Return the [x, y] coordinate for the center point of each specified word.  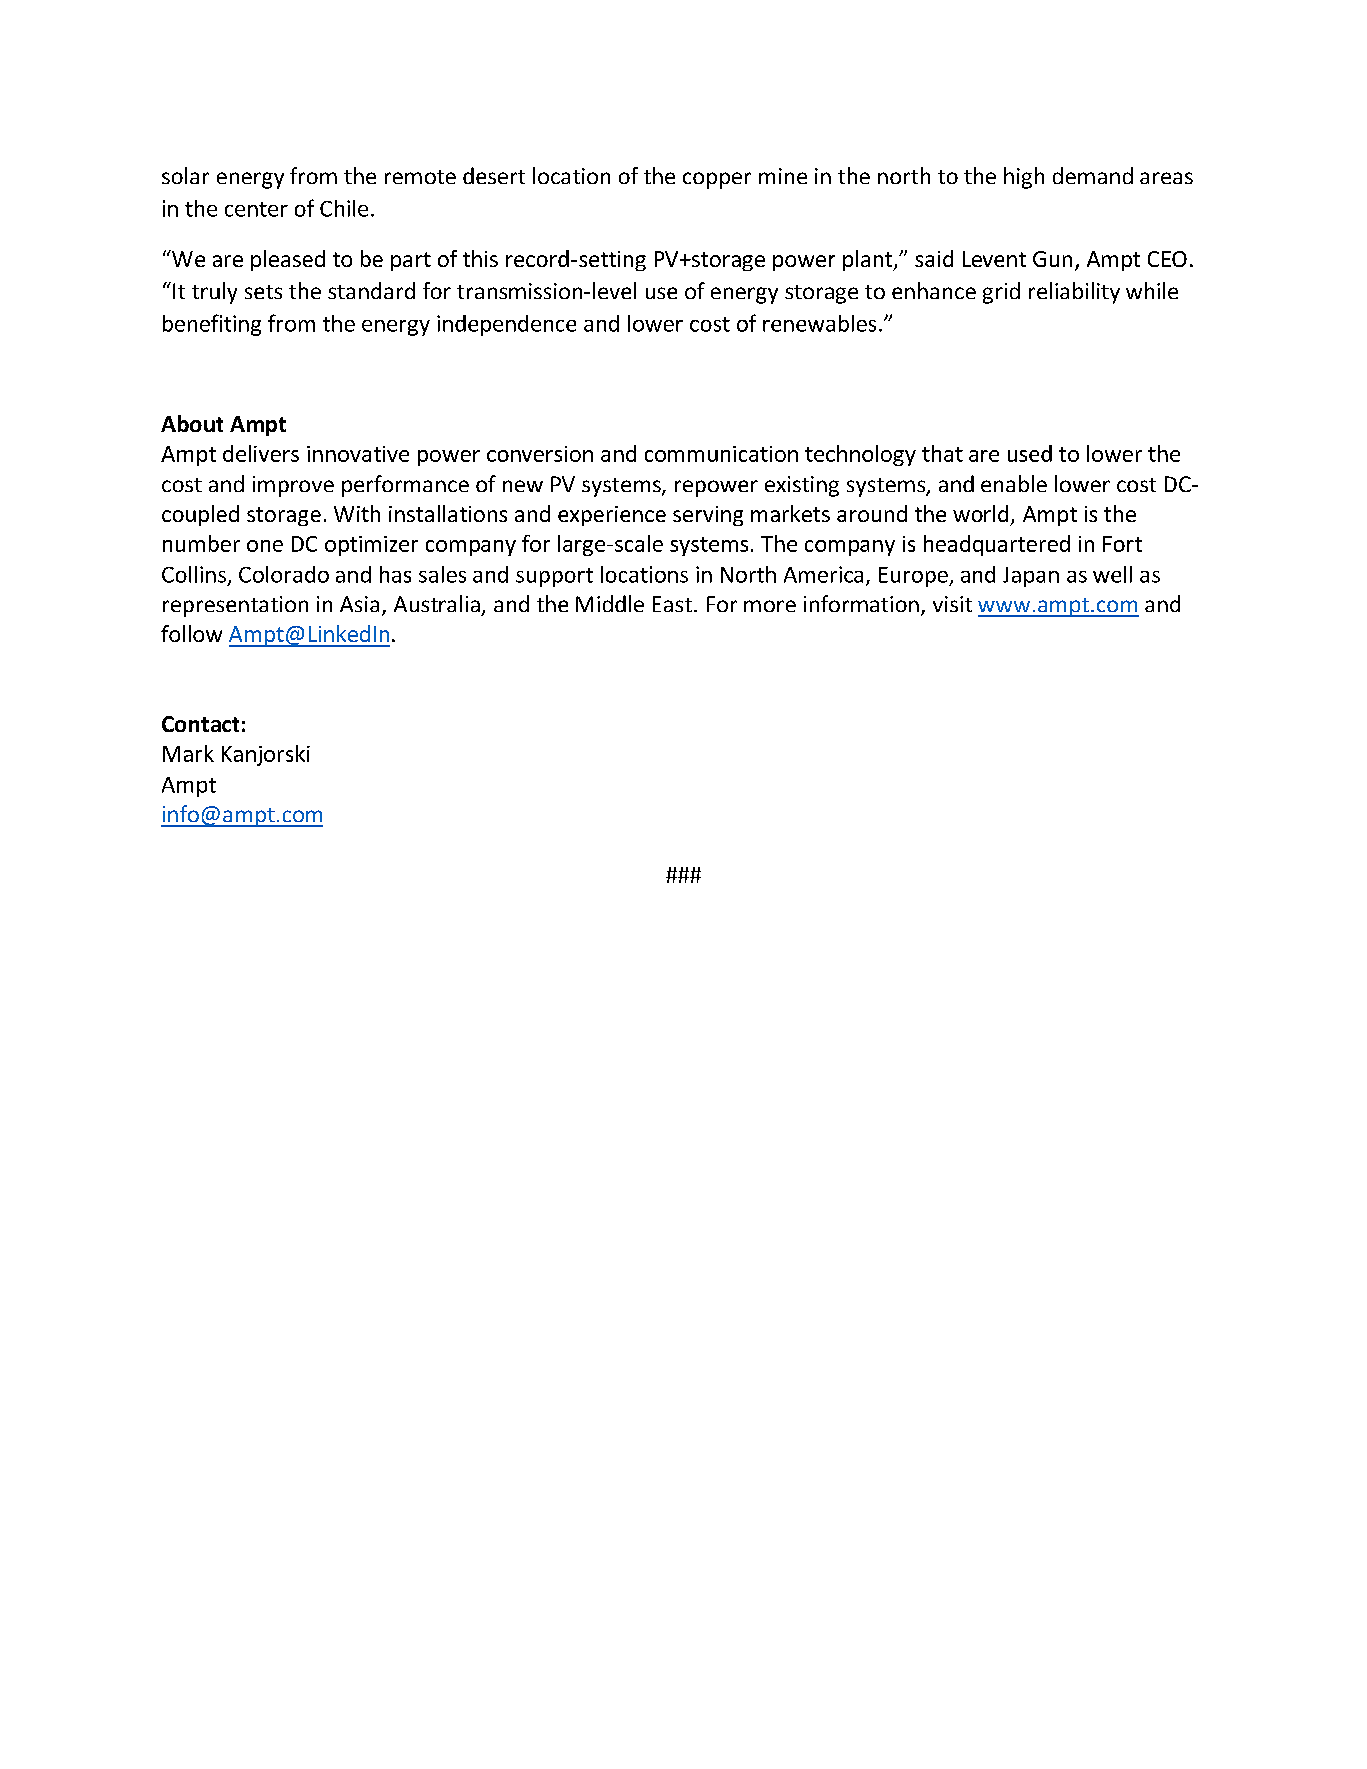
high [1024, 178]
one [265, 546]
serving [708, 516]
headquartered [997, 545]
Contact [200, 724]
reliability [1074, 293]
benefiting [212, 325]
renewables [819, 323]
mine [783, 176]
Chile [344, 208]
